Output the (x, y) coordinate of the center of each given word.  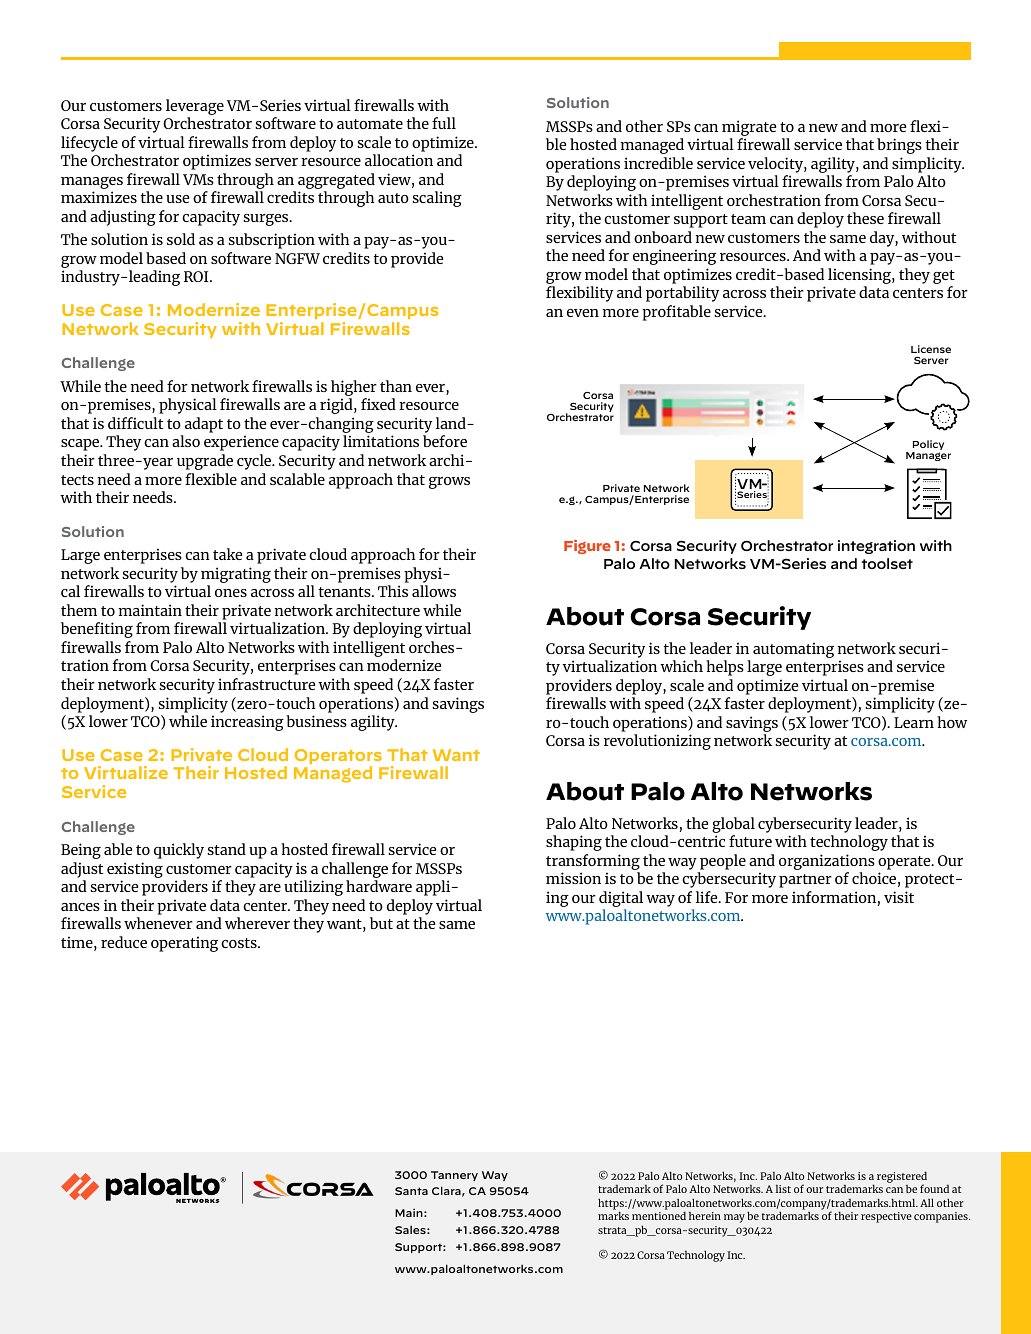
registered (902, 1178)
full (444, 123)
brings (899, 146)
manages (92, 184)
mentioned (659, 1215)
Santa (411, 1191)
